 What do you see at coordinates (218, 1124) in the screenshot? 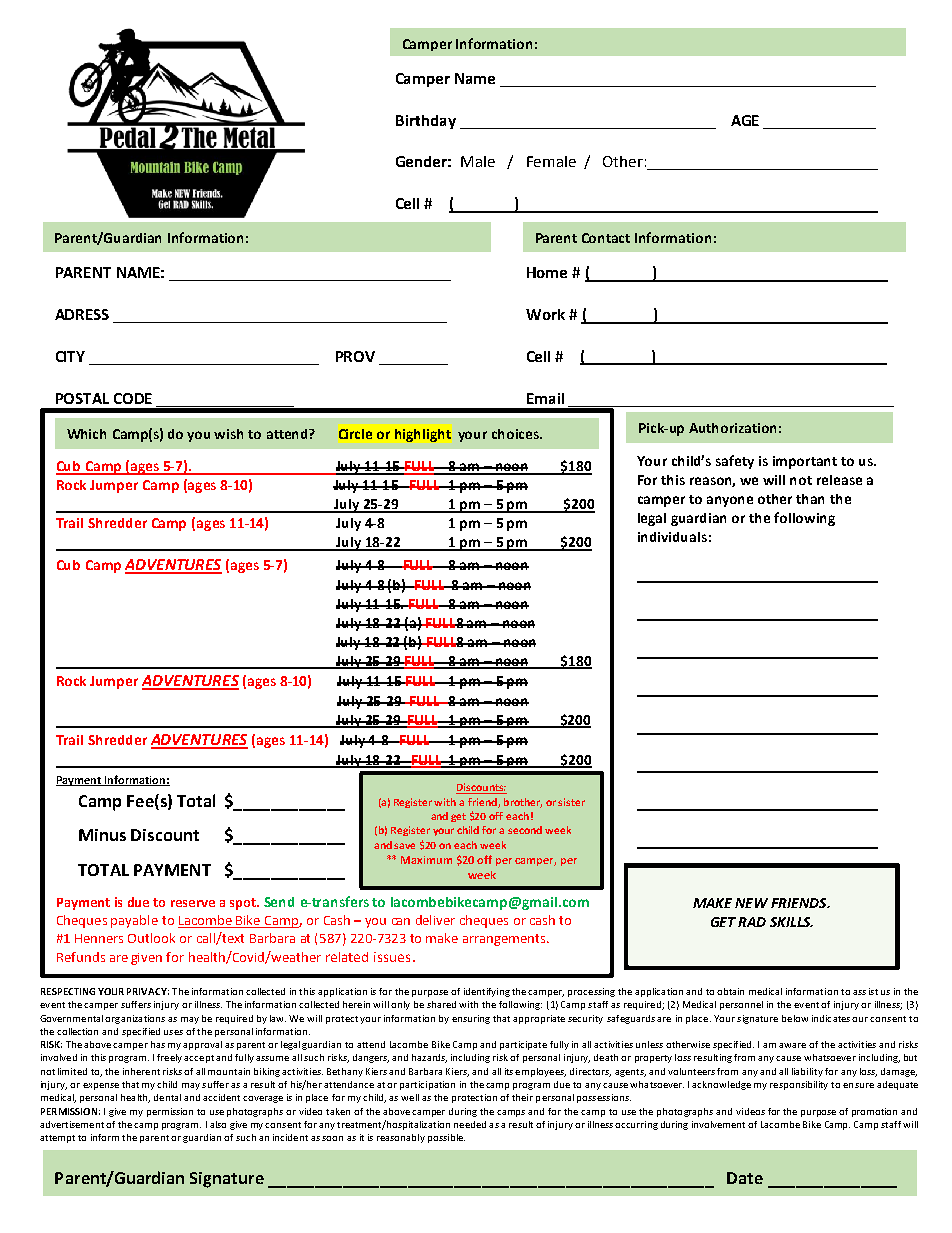
I see `also` at bounding box center [218, 1124].
